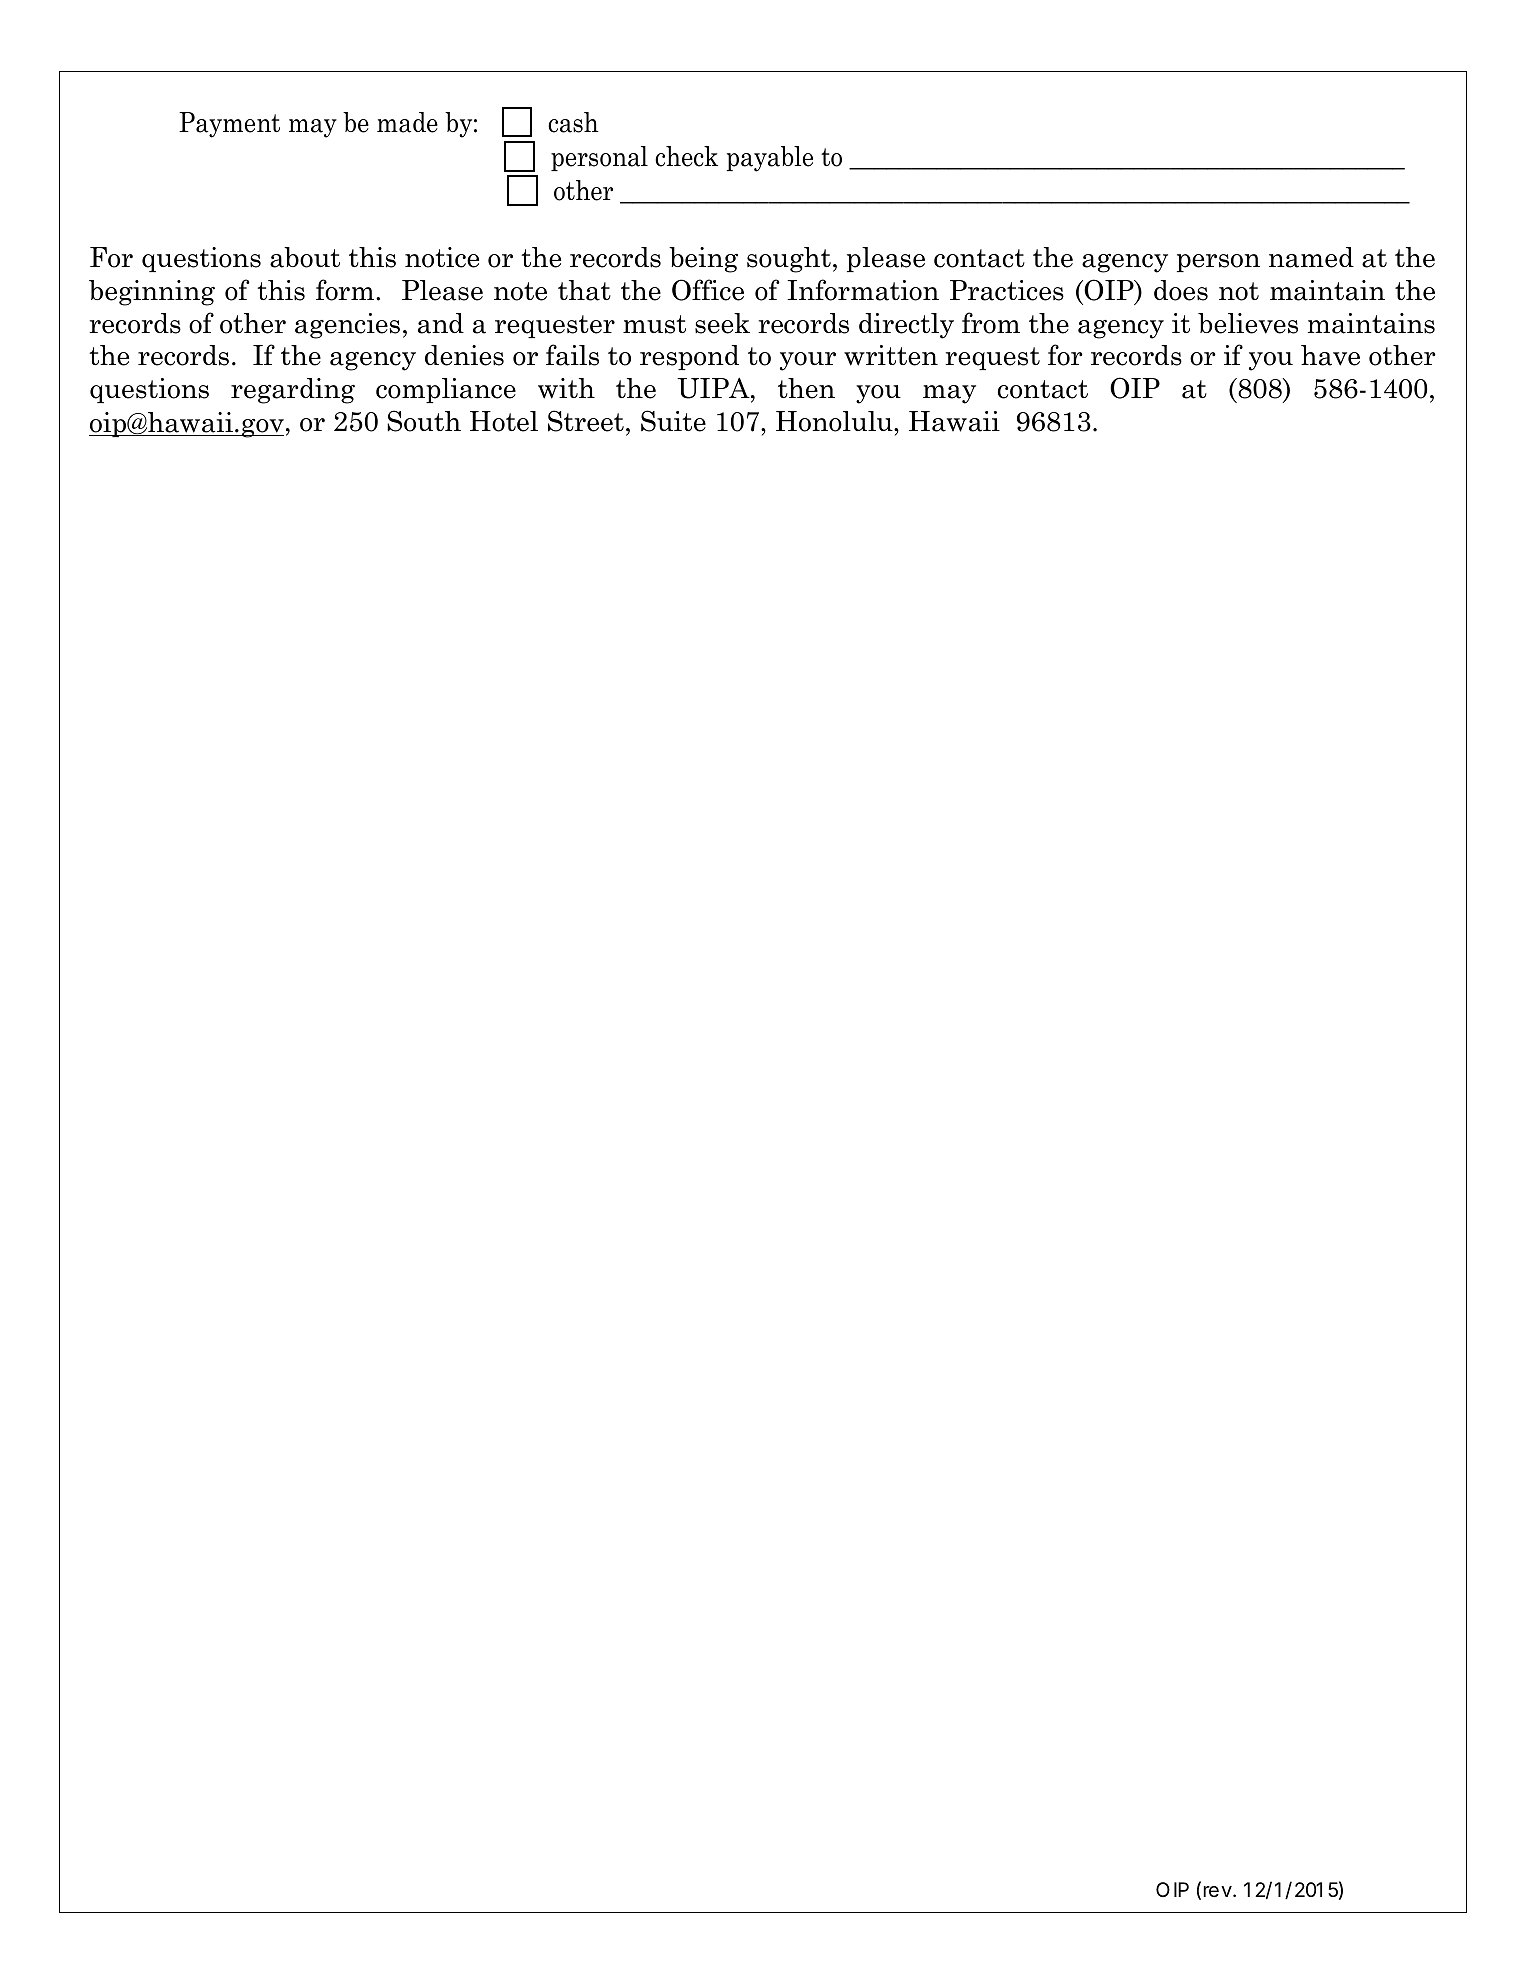 The image size is (1525, 1973). What do you see at coordinates (769, 159) in the page?
I see `payable` at bounding box center [769, 159].
